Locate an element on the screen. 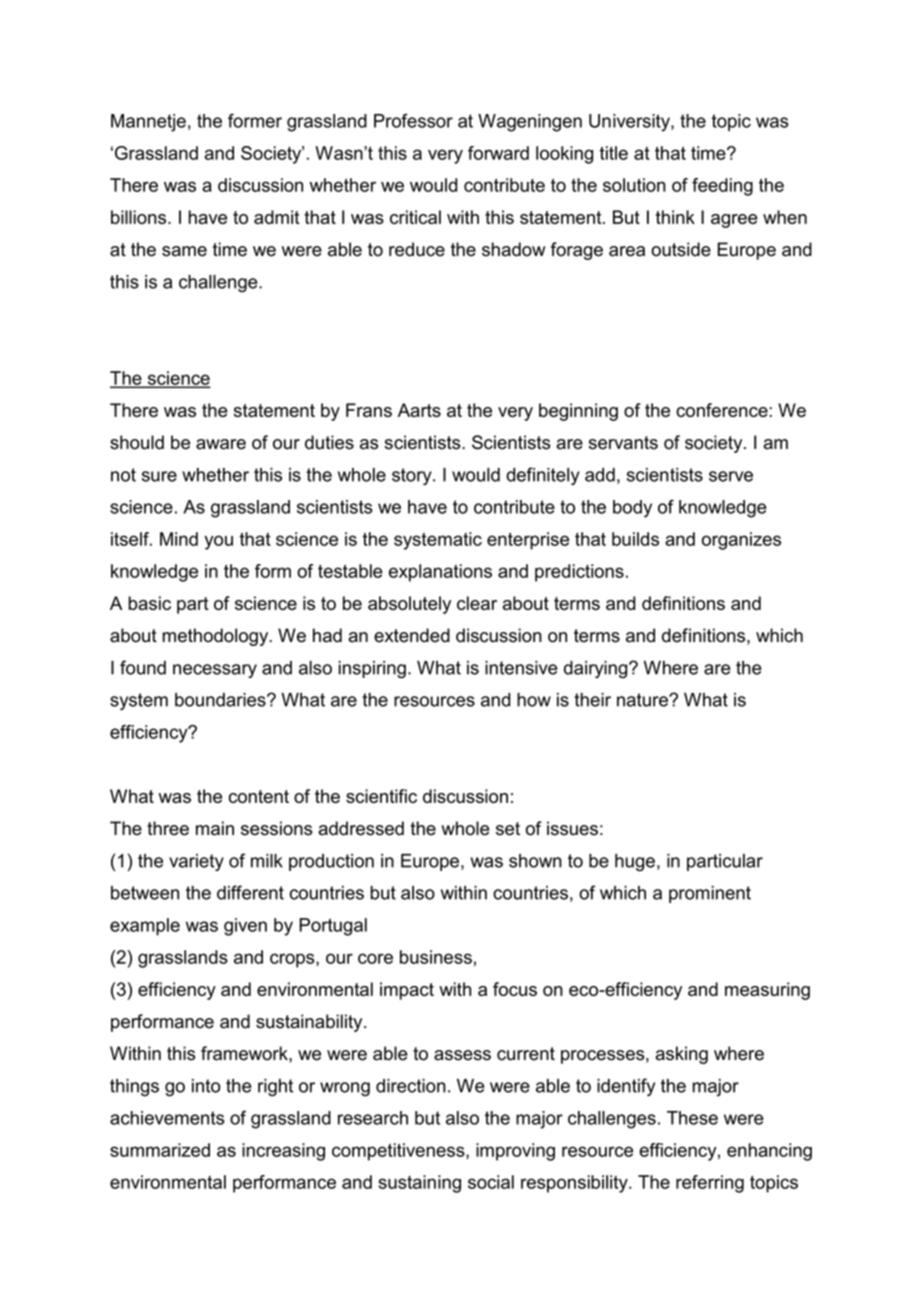 The height and width of the screenshot is (1308, 924). extended is located at coordinates (412, 635).
